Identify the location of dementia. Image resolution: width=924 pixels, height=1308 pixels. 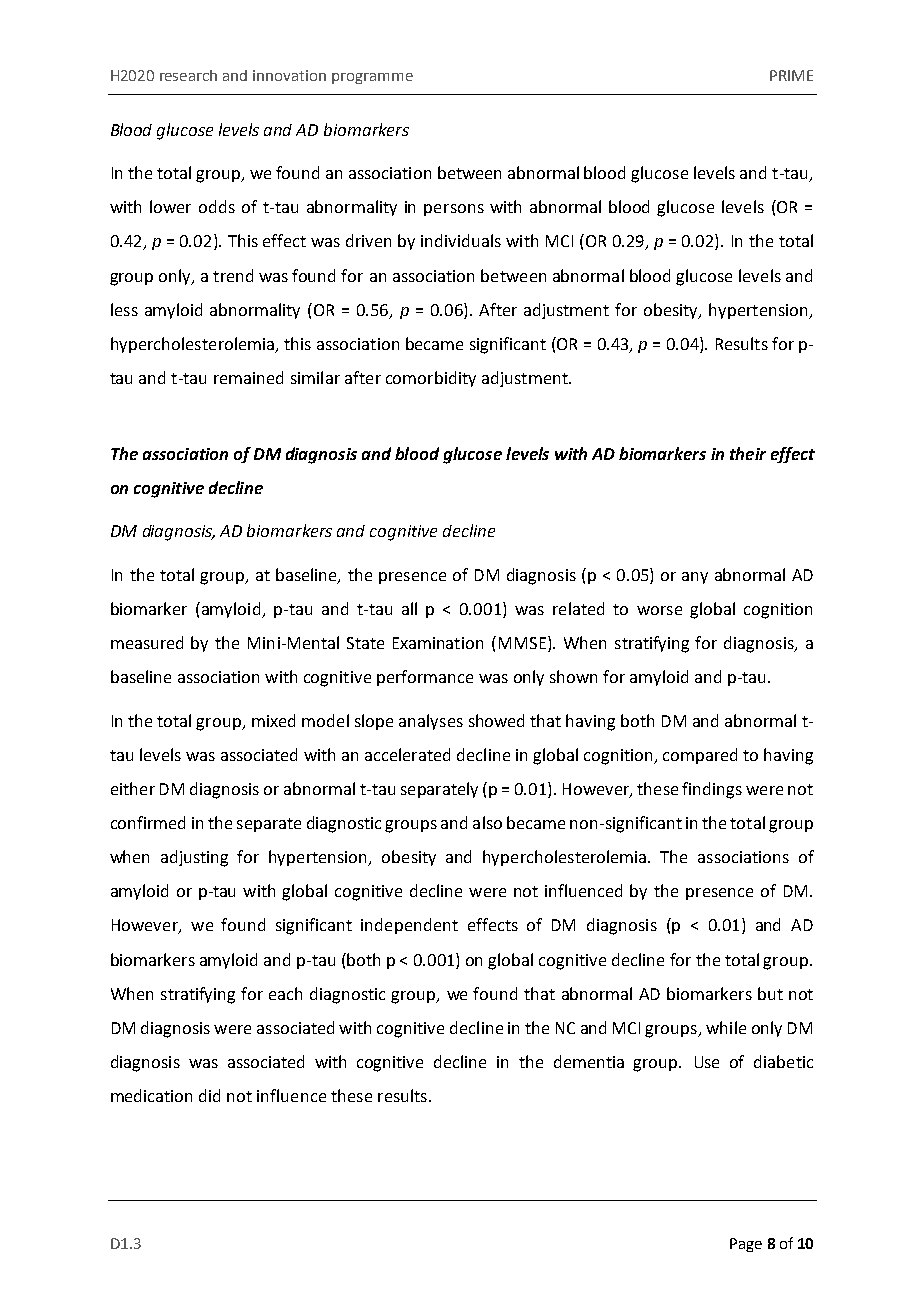
(589, 1061).
